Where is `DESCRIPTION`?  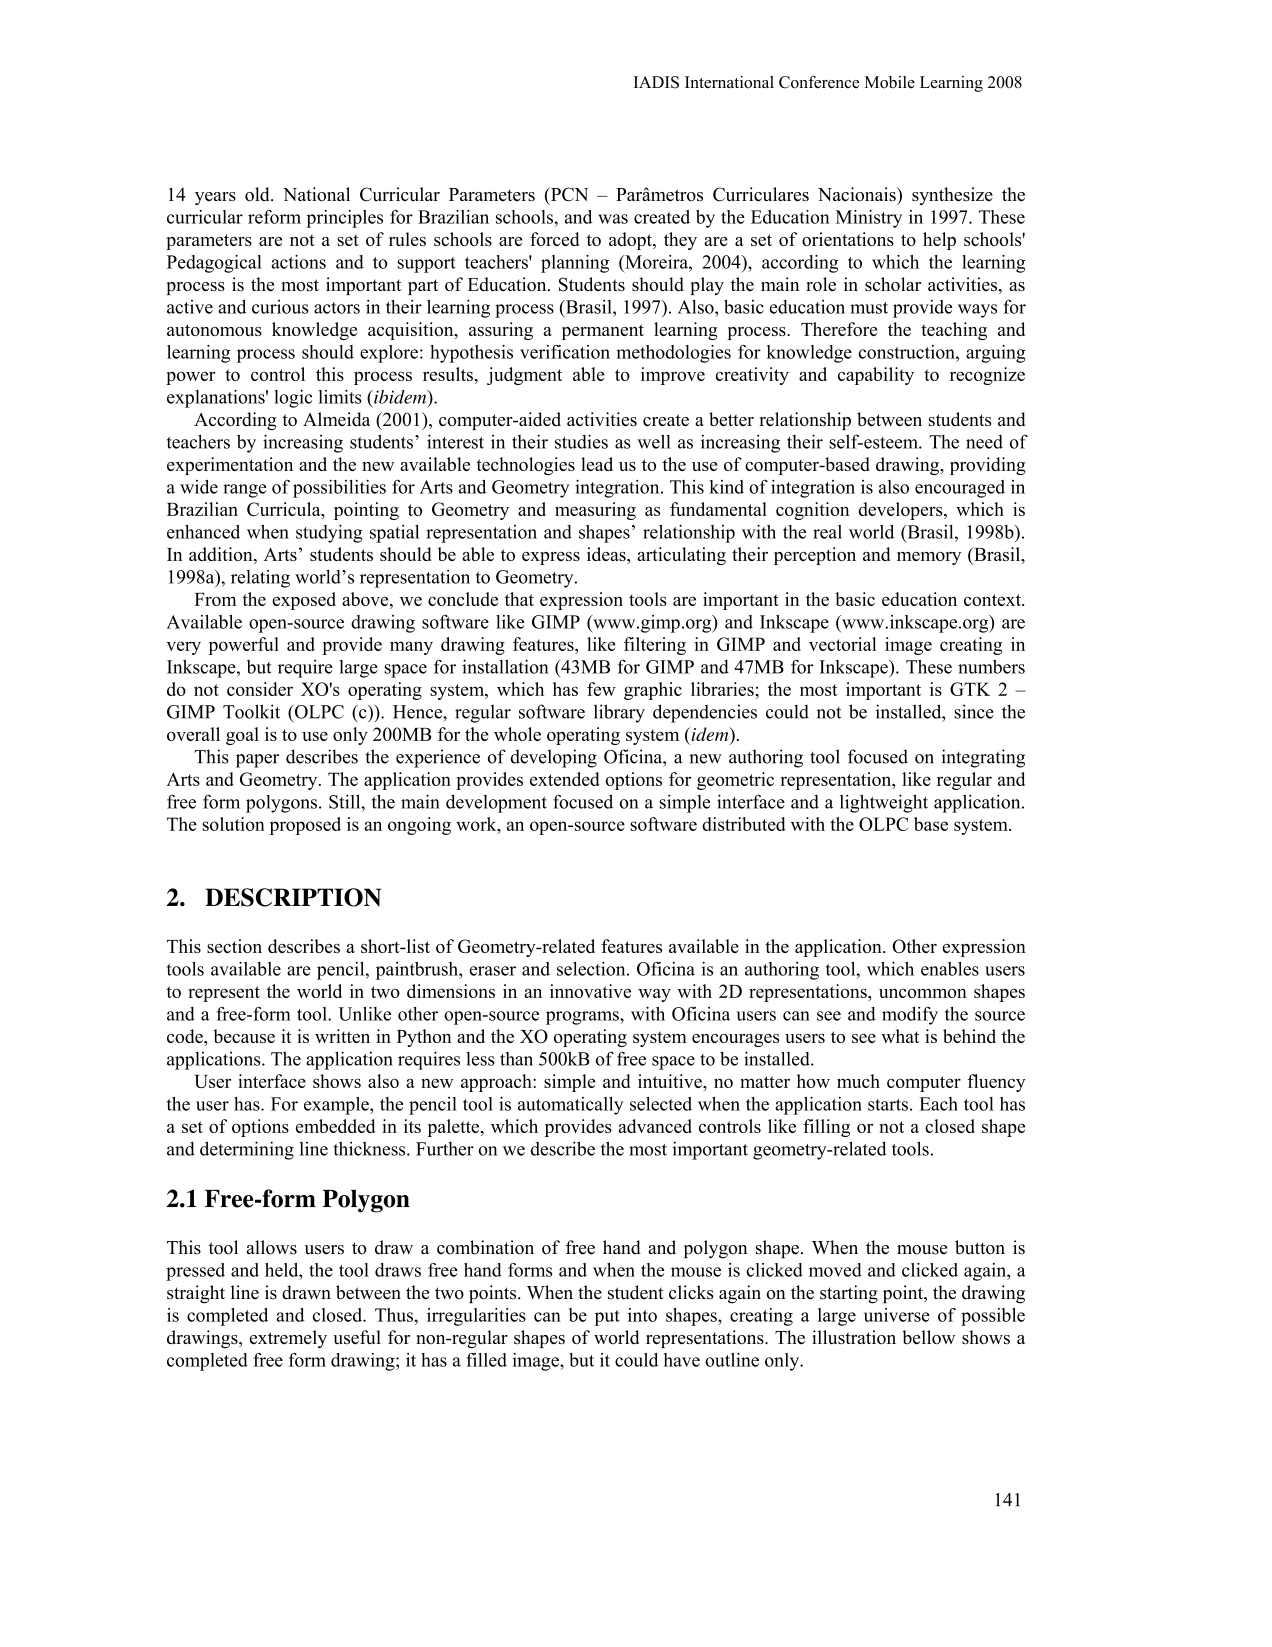
DESCRIPTION is located at coordinates (293, 897).
